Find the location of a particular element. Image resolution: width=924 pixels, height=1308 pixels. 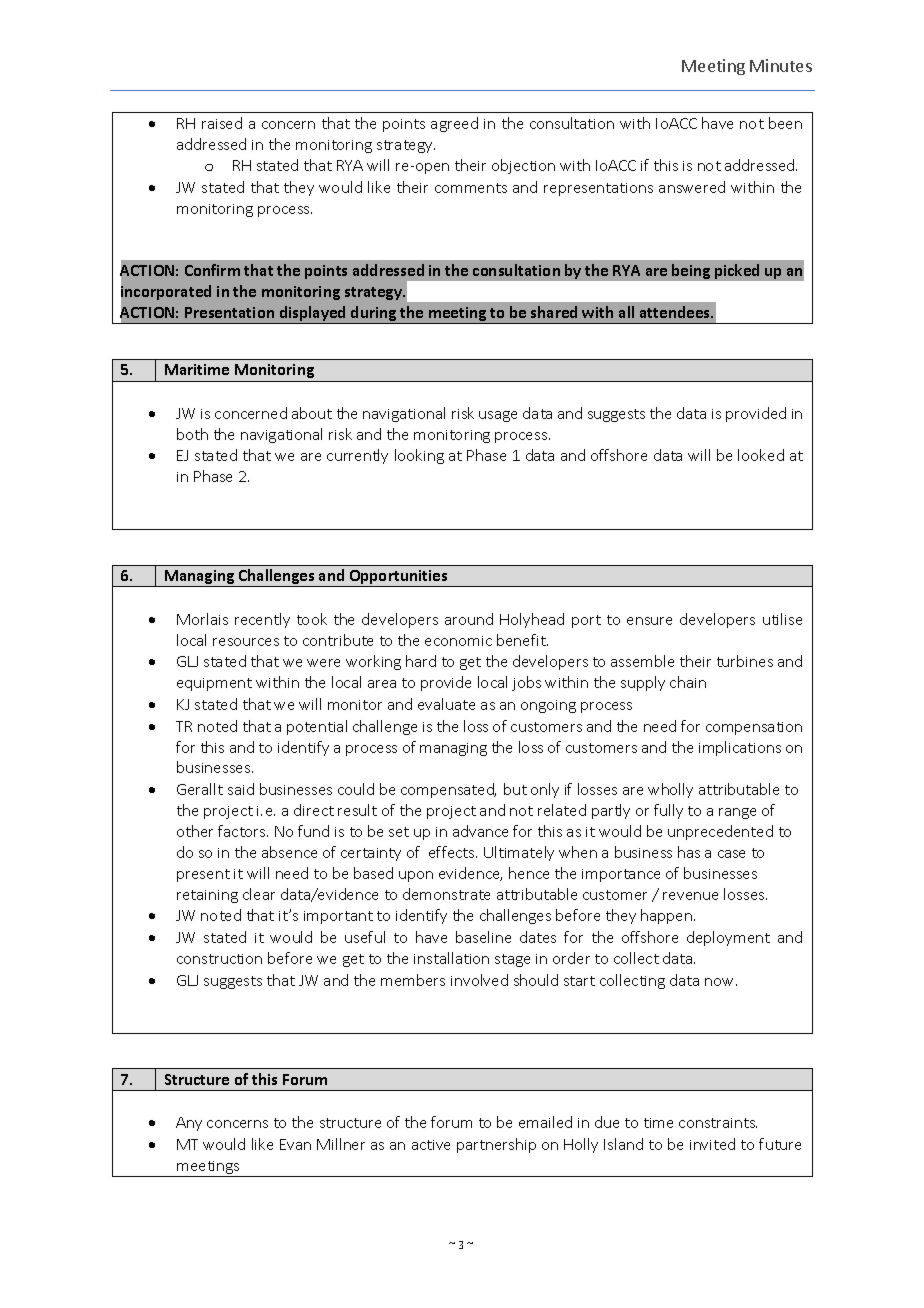

recently is located at coordinates (262, 620).
